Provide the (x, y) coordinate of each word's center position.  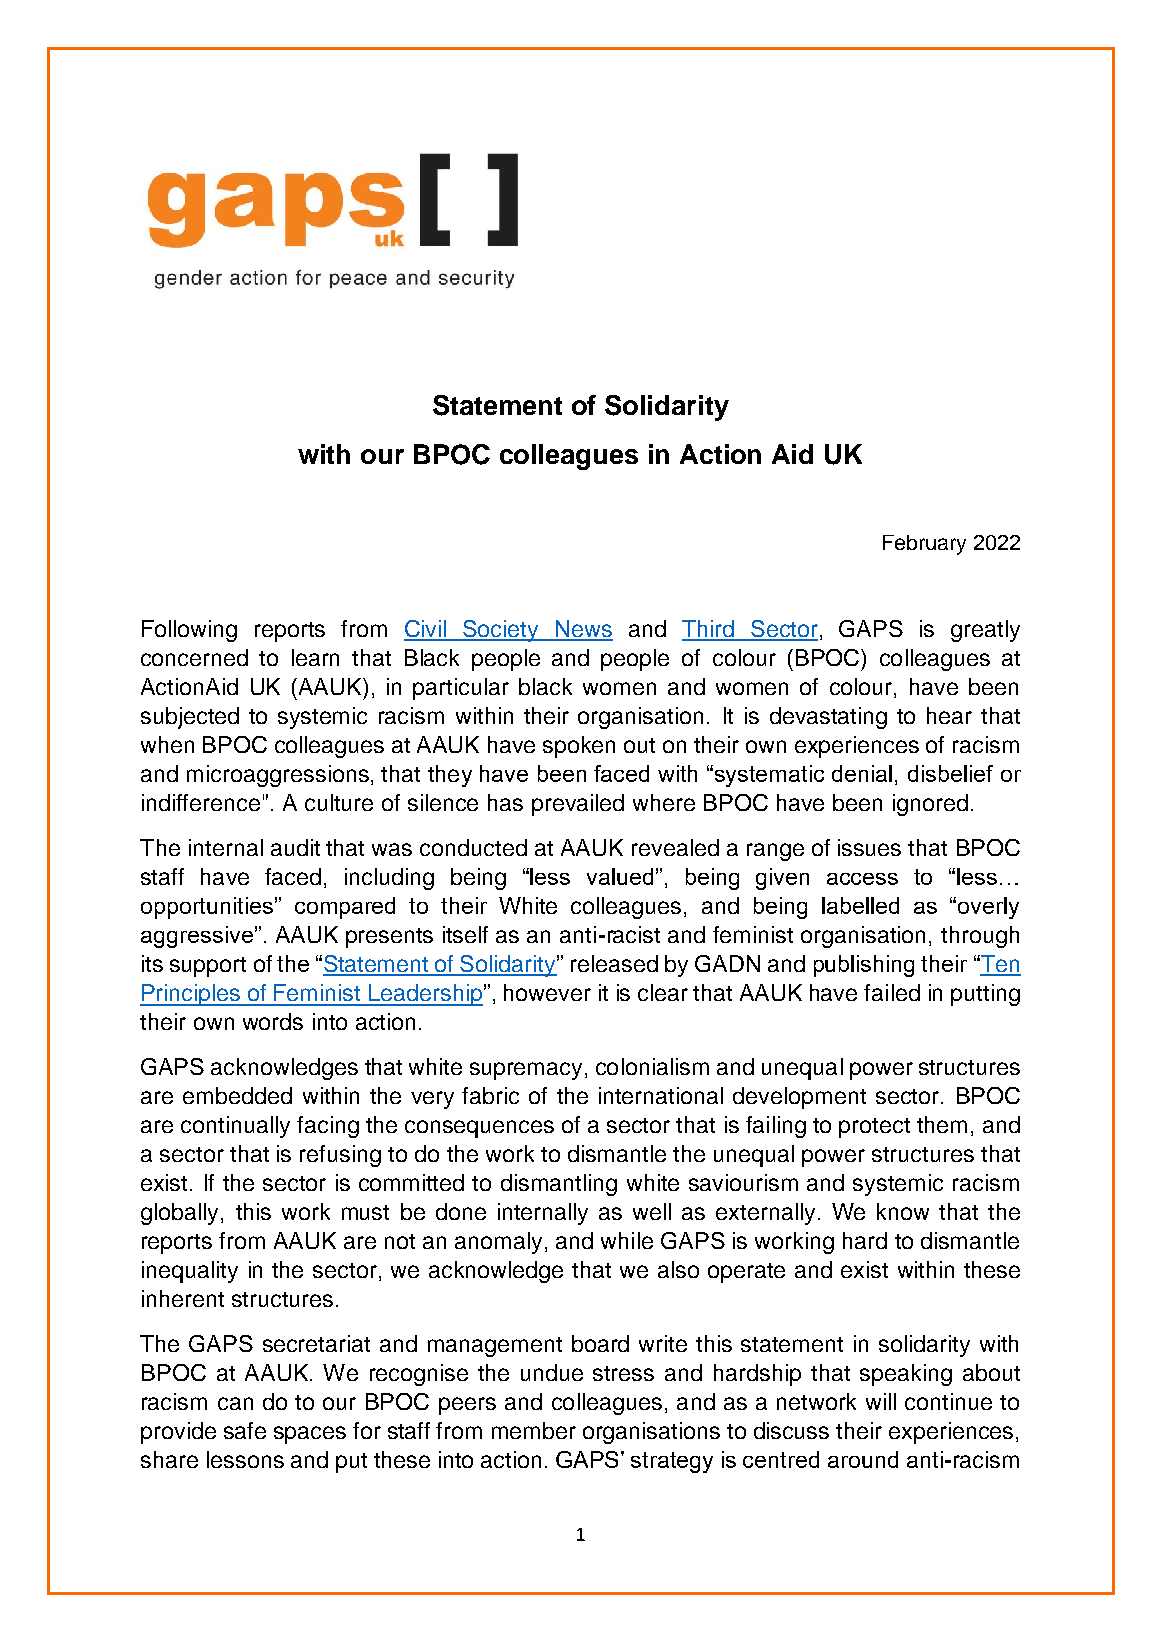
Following (189, 631)
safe (245, 1430)
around (863, 1459)
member (534, 1430)
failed (892, 992)
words (273, 1021)
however (547, 992)
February (924, 545)
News (583, 630)
